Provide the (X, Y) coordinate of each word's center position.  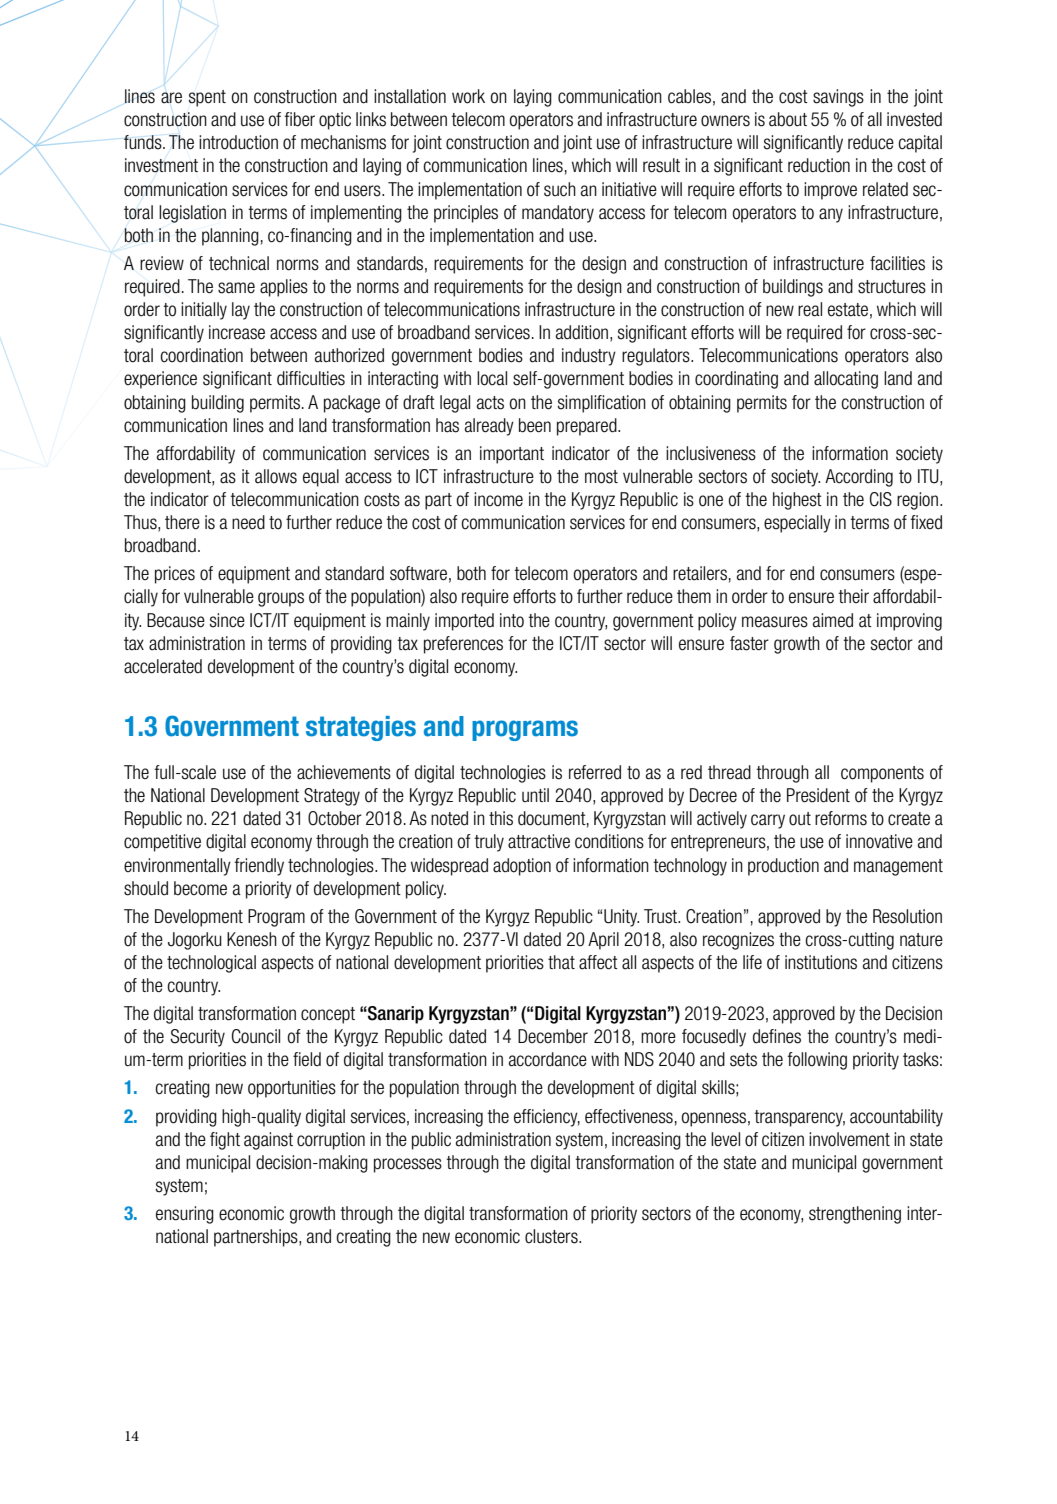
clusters (552, 1236)
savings (838, 98)
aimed (833, 620)
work (468, 96)
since (227, 620)
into (512, 620)
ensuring (185, 1215)
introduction (238, 142)
